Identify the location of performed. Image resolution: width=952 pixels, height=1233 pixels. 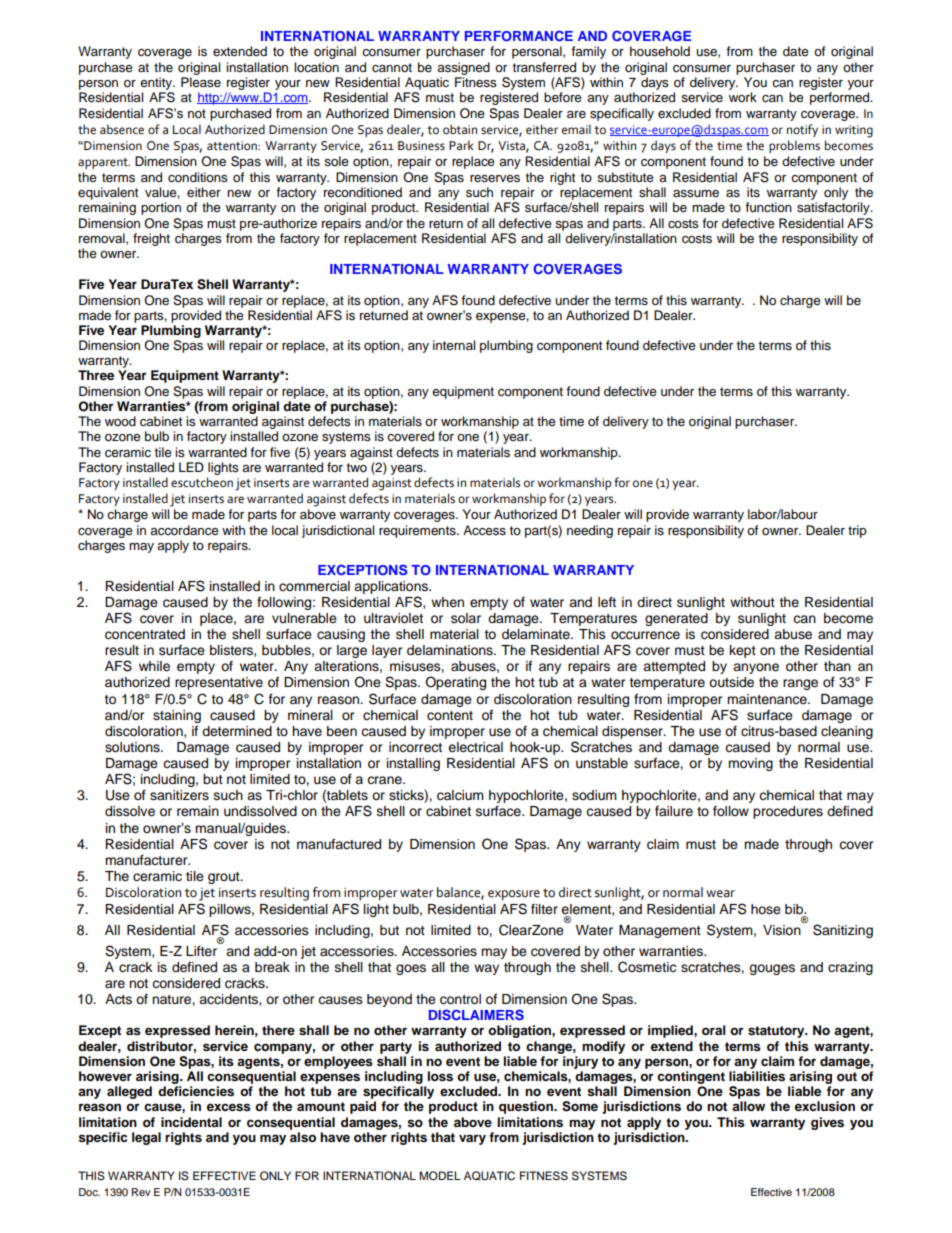
(841, 98).
